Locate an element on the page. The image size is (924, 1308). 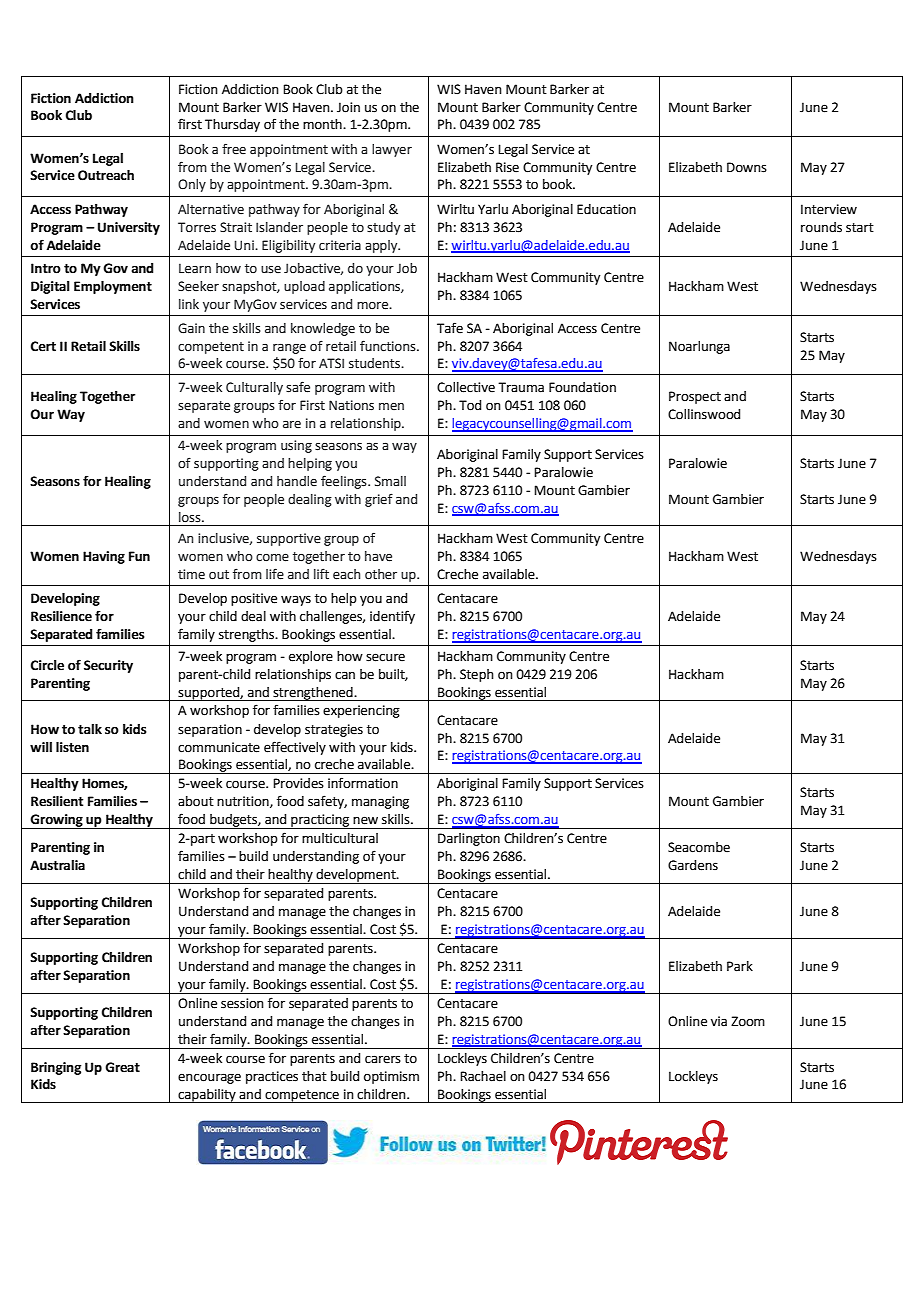
Only is located at coordinates (192, 185).
